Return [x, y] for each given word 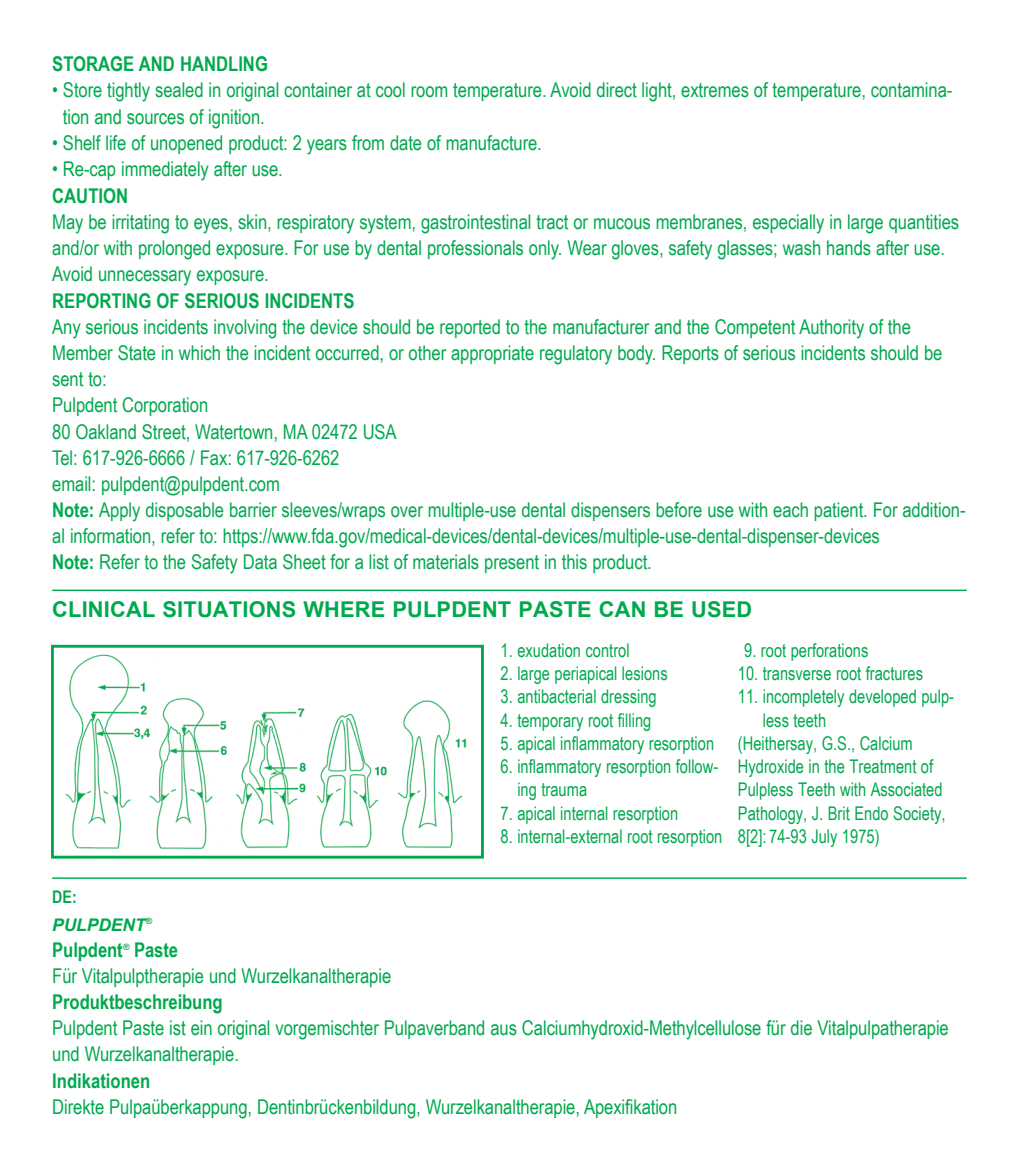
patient [840, 511]
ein [201, 1028]
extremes [715, 90]
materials [446, 562]
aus [504, 1030]
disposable [185, 511]
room [429, 92]
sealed [179, 90]
